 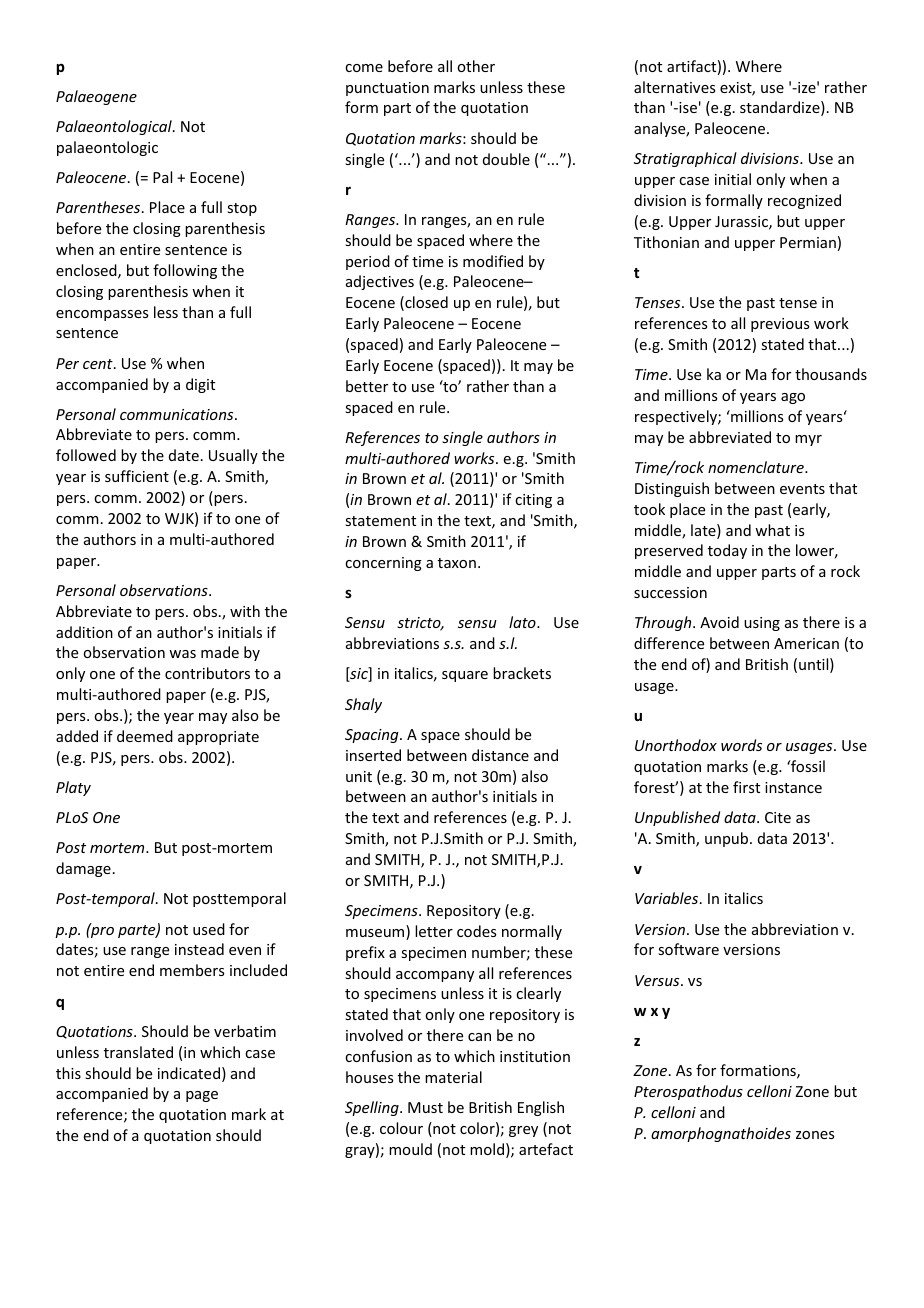 I want to click on square, so click(x=465, y=676).
